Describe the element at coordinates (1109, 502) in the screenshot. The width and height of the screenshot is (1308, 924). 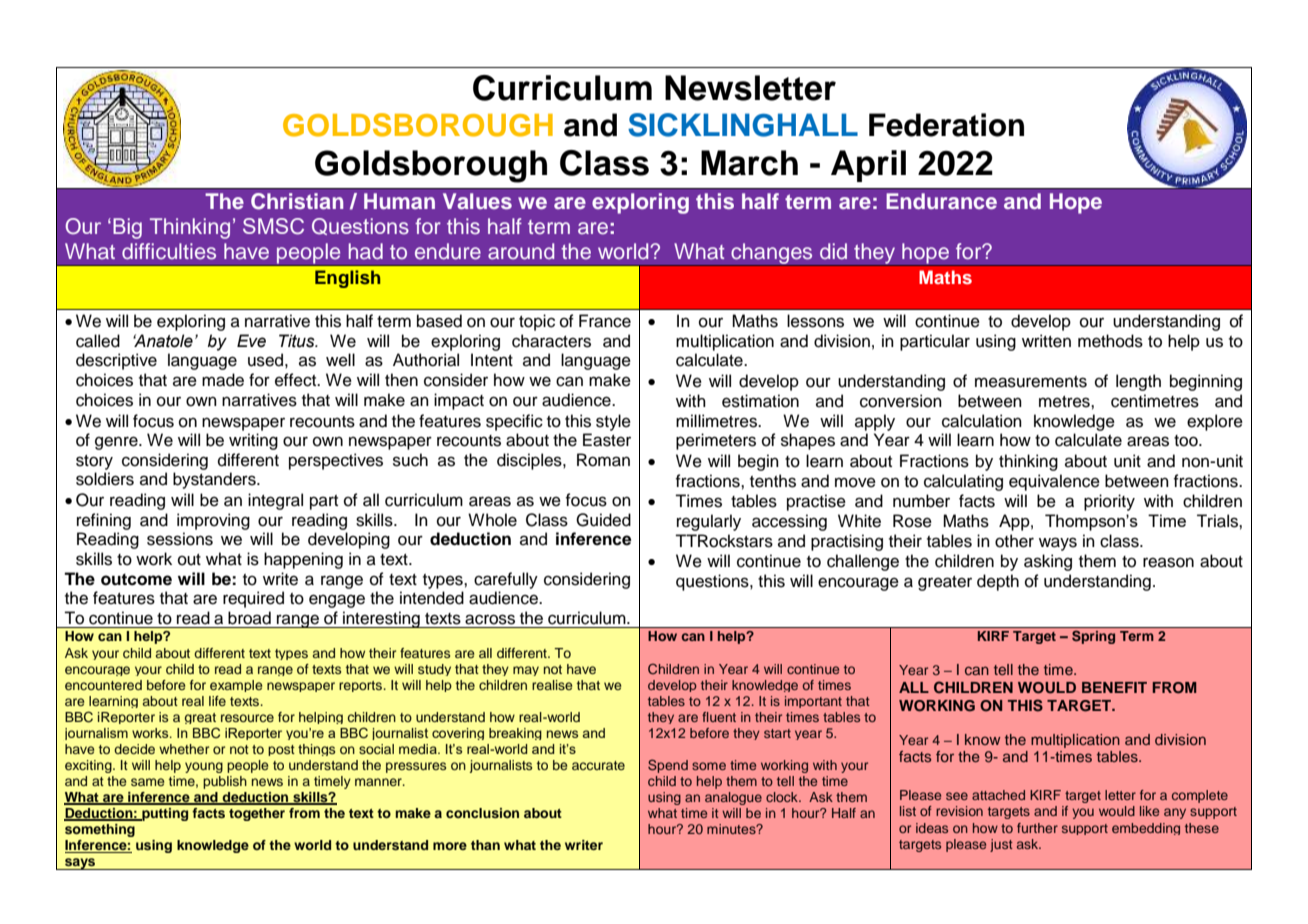
I see `priority` at that location.
